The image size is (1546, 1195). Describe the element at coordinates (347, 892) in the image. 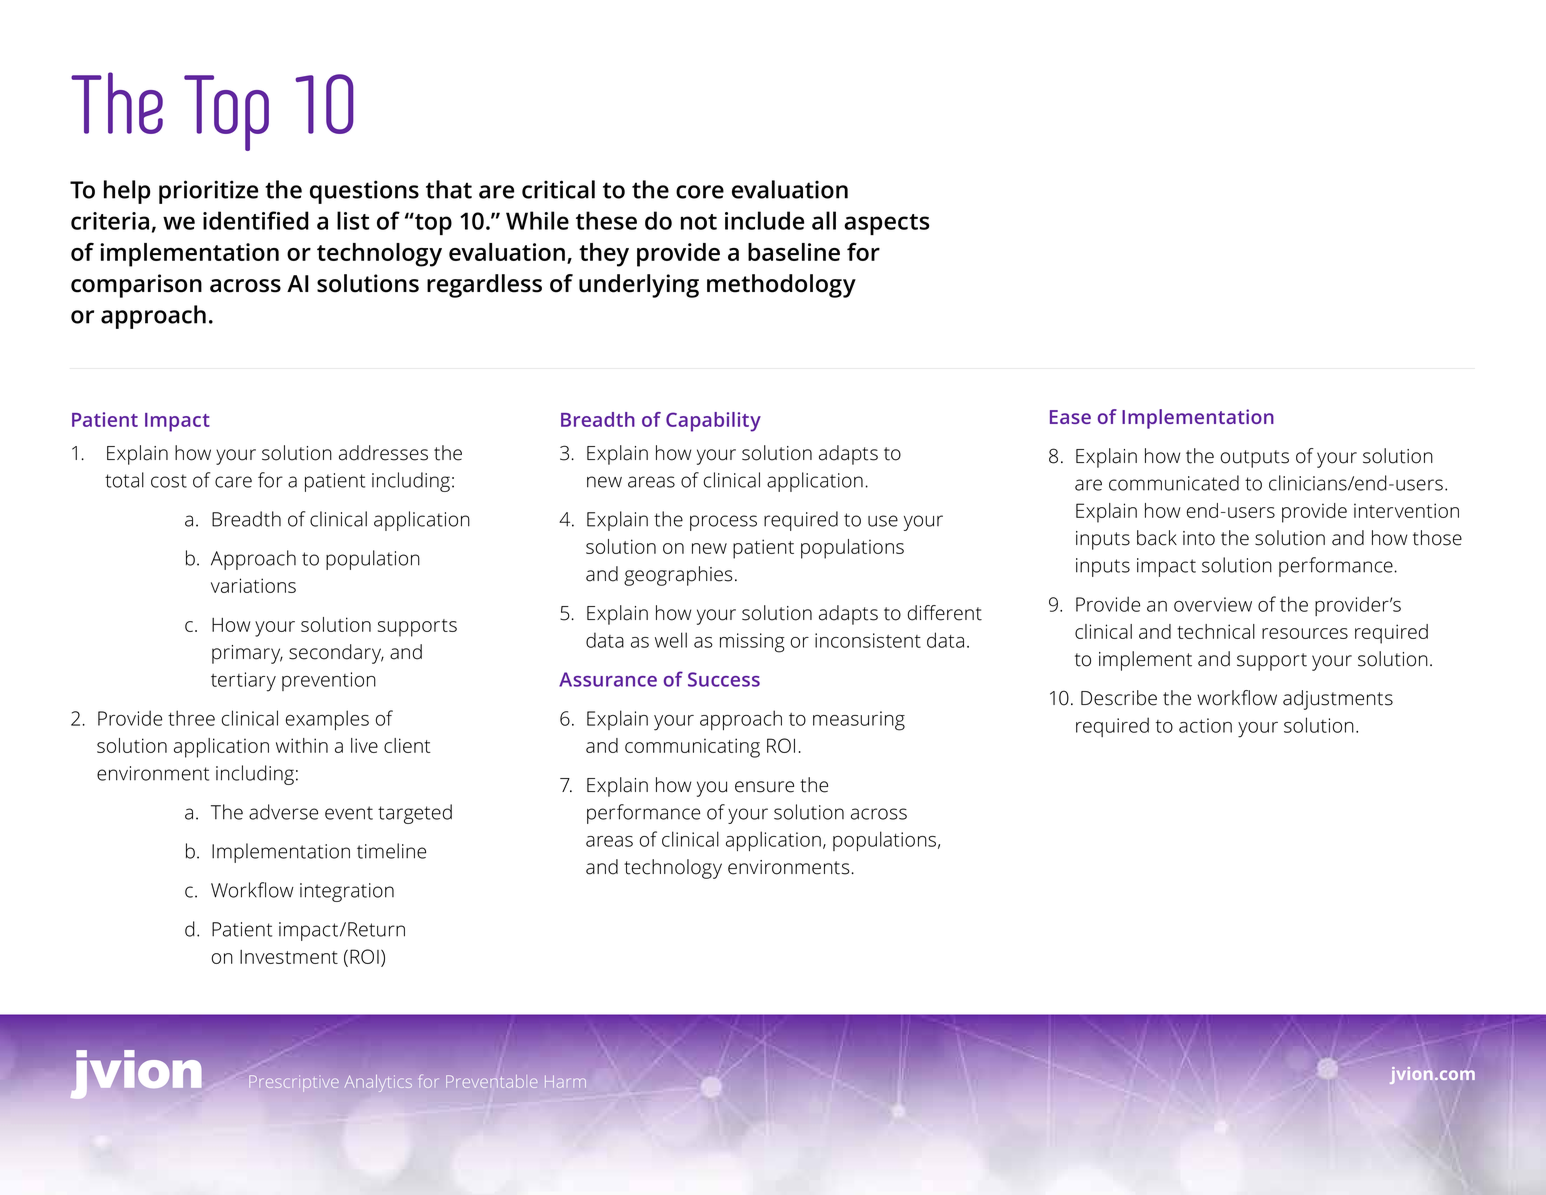

I see `integration` at that location.
